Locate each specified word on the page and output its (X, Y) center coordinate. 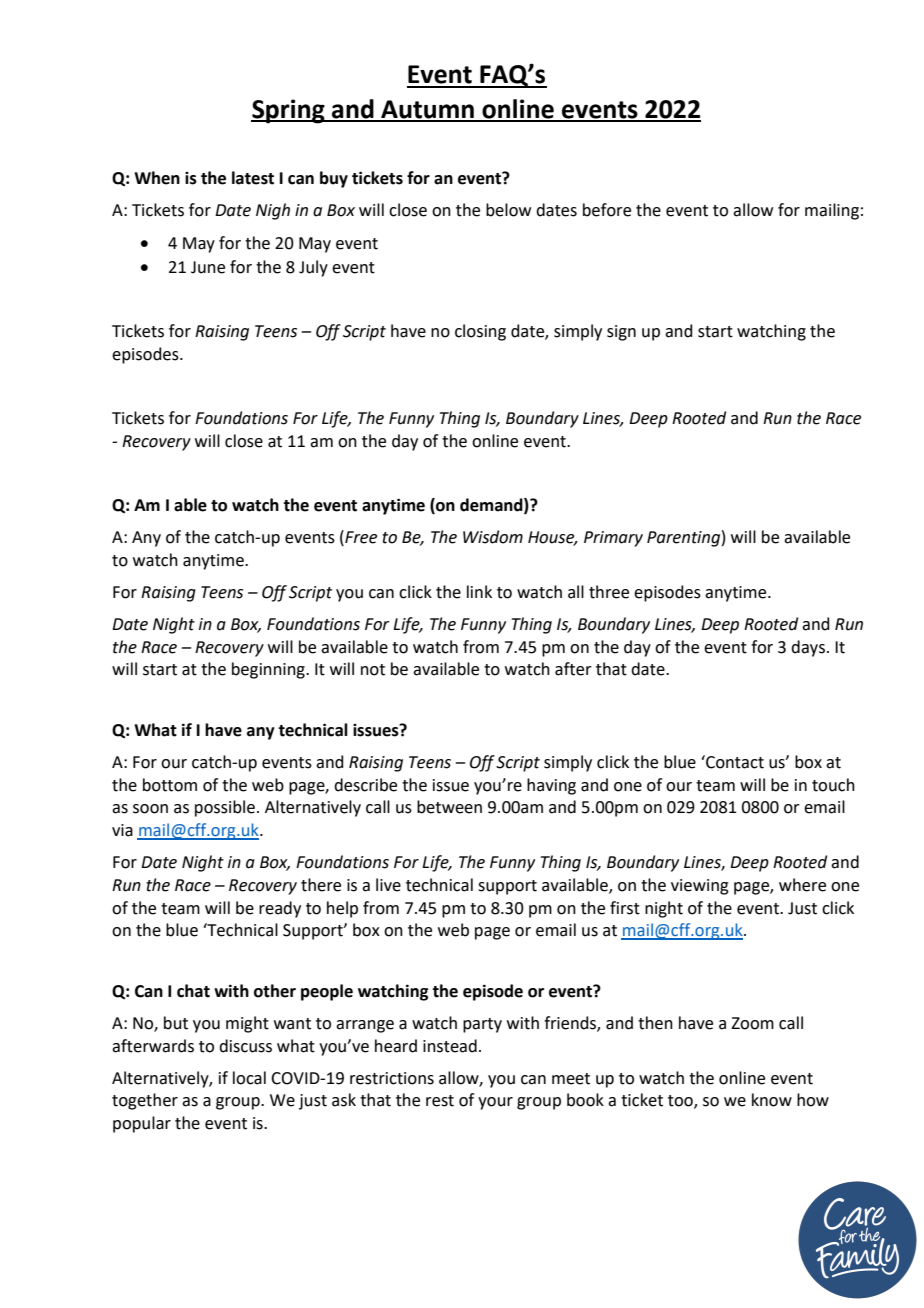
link (479, 591)
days (808, 648)
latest (253, 178)
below (508, 210)
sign (621, 333)
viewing (700, 887)
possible (225, 808)
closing (480, 332)
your (495, 1103)
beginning (269, 670)
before (607, 210)
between (449, 807)
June (208, 267)
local (249, 1078)
